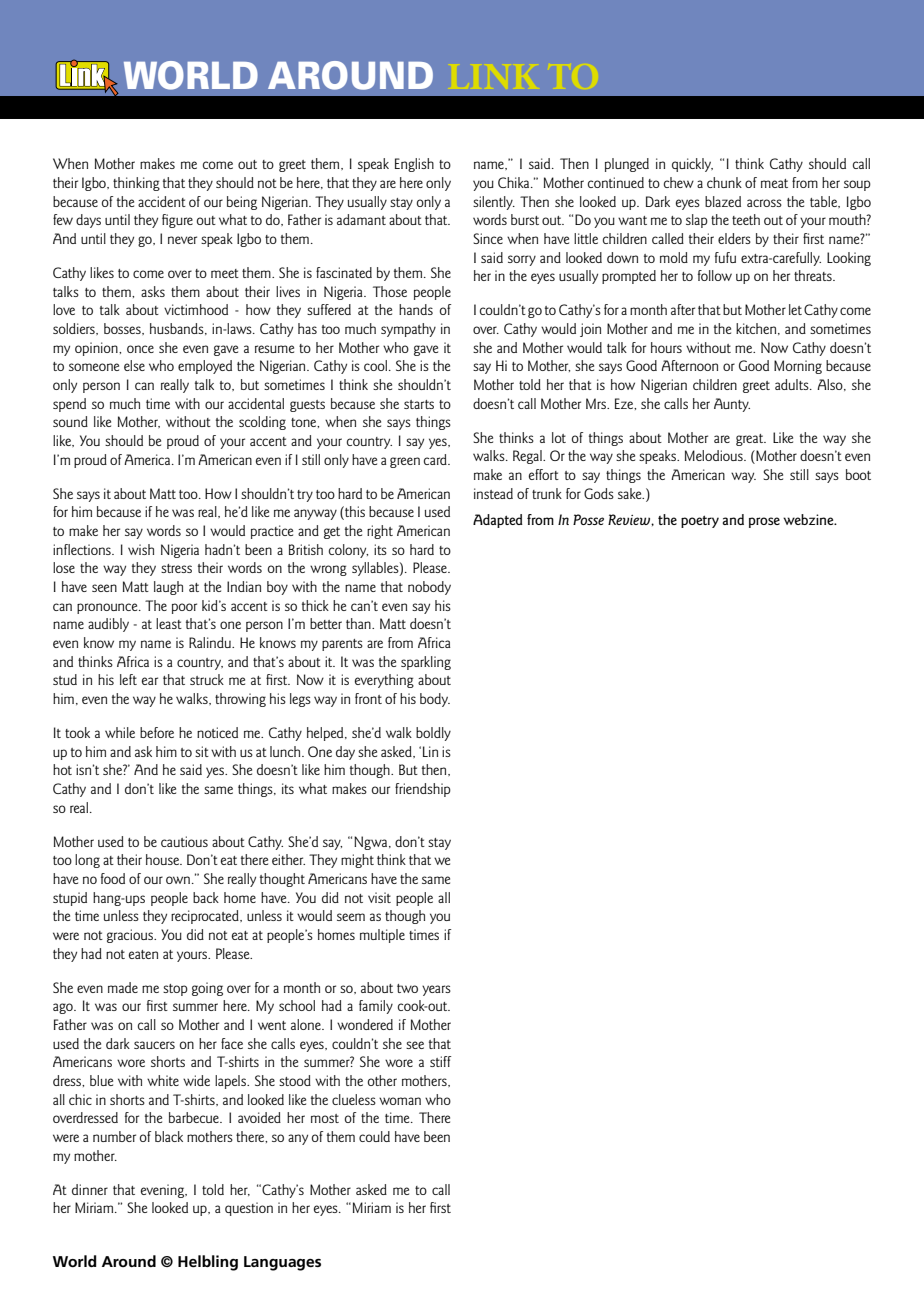 This screenshot has height=1308, width=924. Describe the element at coordinates (177, 221) in the screenshot. I see `figure` at that location.
